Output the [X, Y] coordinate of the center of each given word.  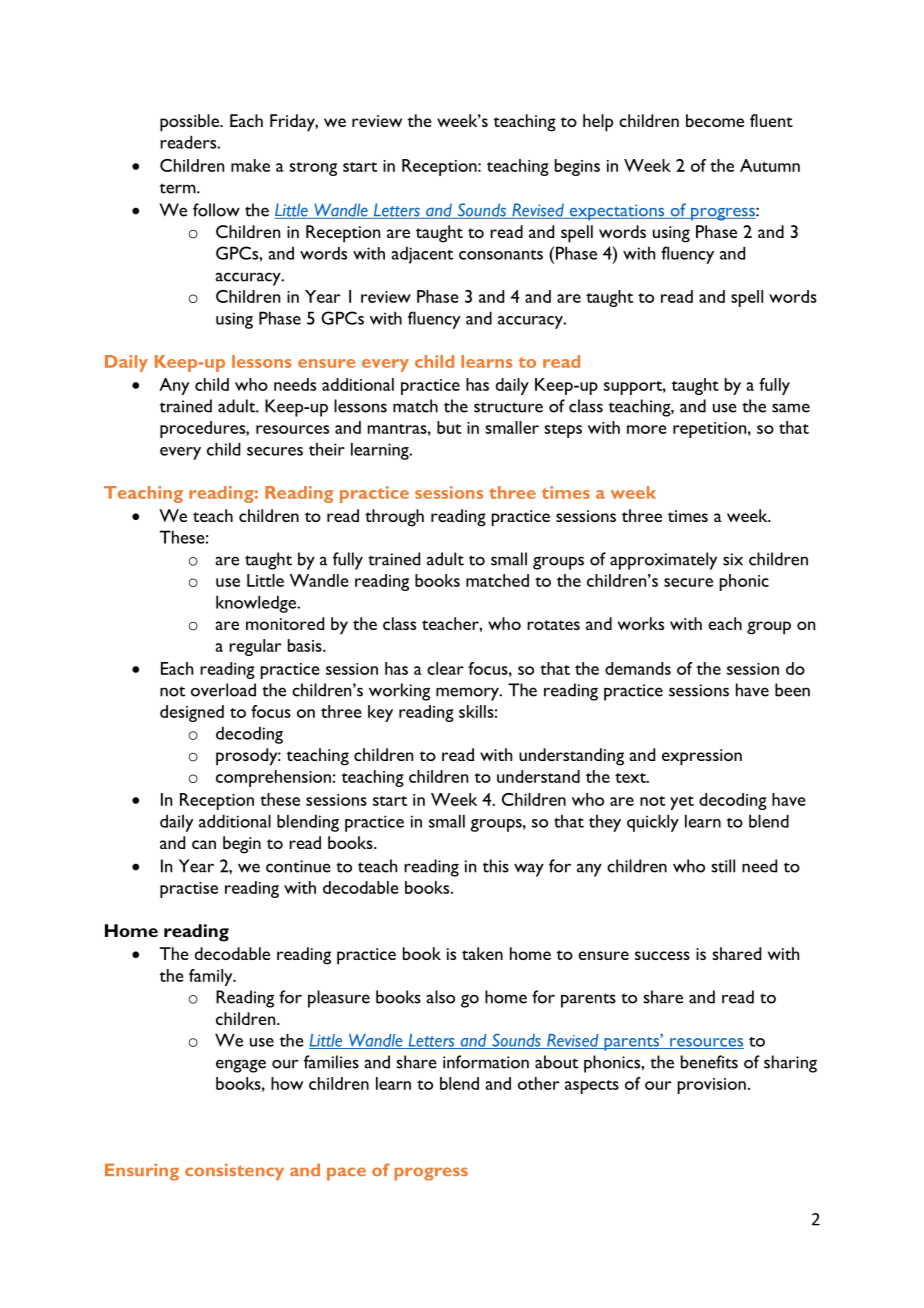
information [486, 1062]
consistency [234, 1171]
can [204, 844]
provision [712, 1086]
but [449, 427]
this [496, 866]
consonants [501, 255]
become [715, 120]
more [646, 429]
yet [682, 803]
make [250, 165]
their [327, 449]
